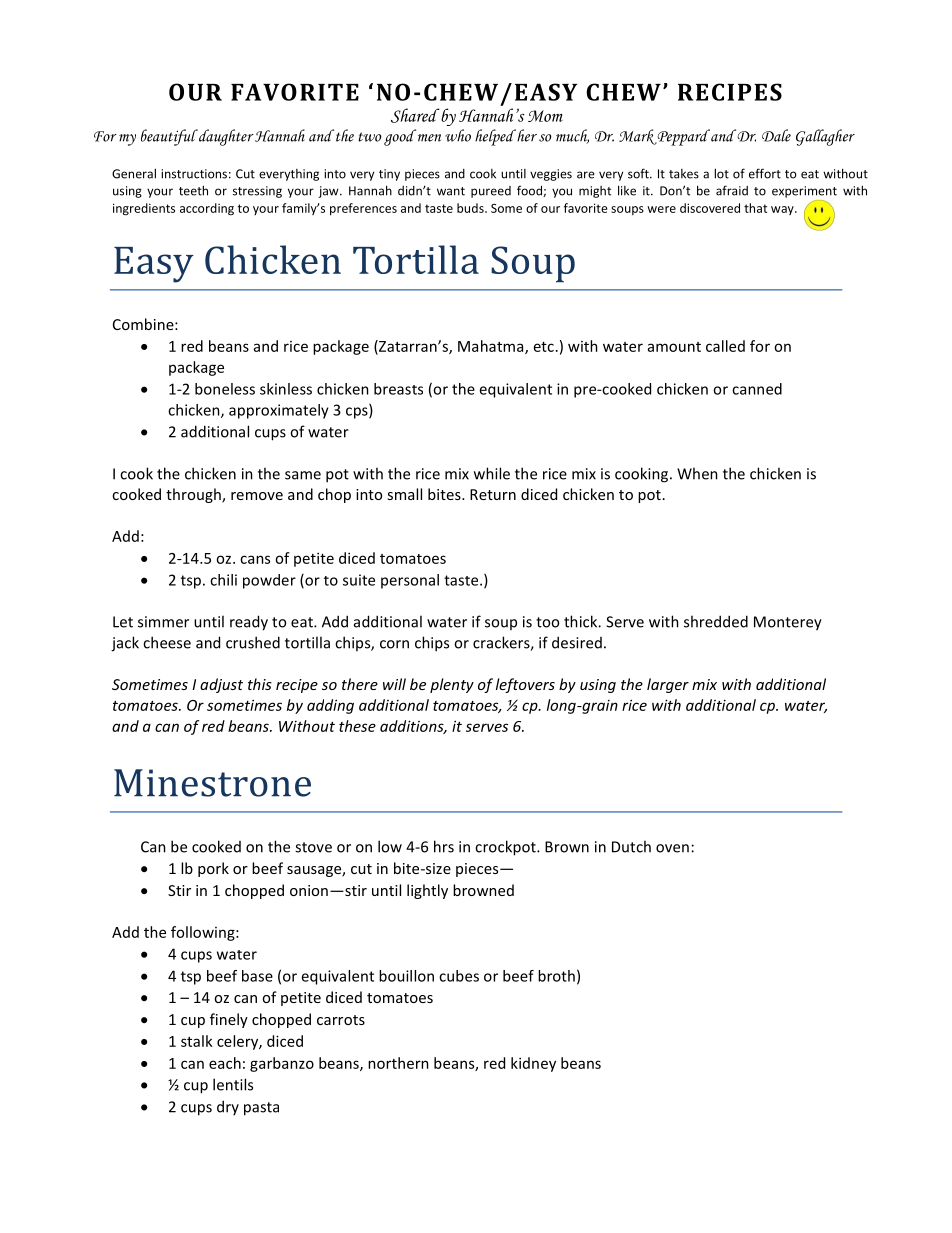  What do you see at coordinates (672, 848) in the document?
I see `oven` at bounding box center [672, 848].
